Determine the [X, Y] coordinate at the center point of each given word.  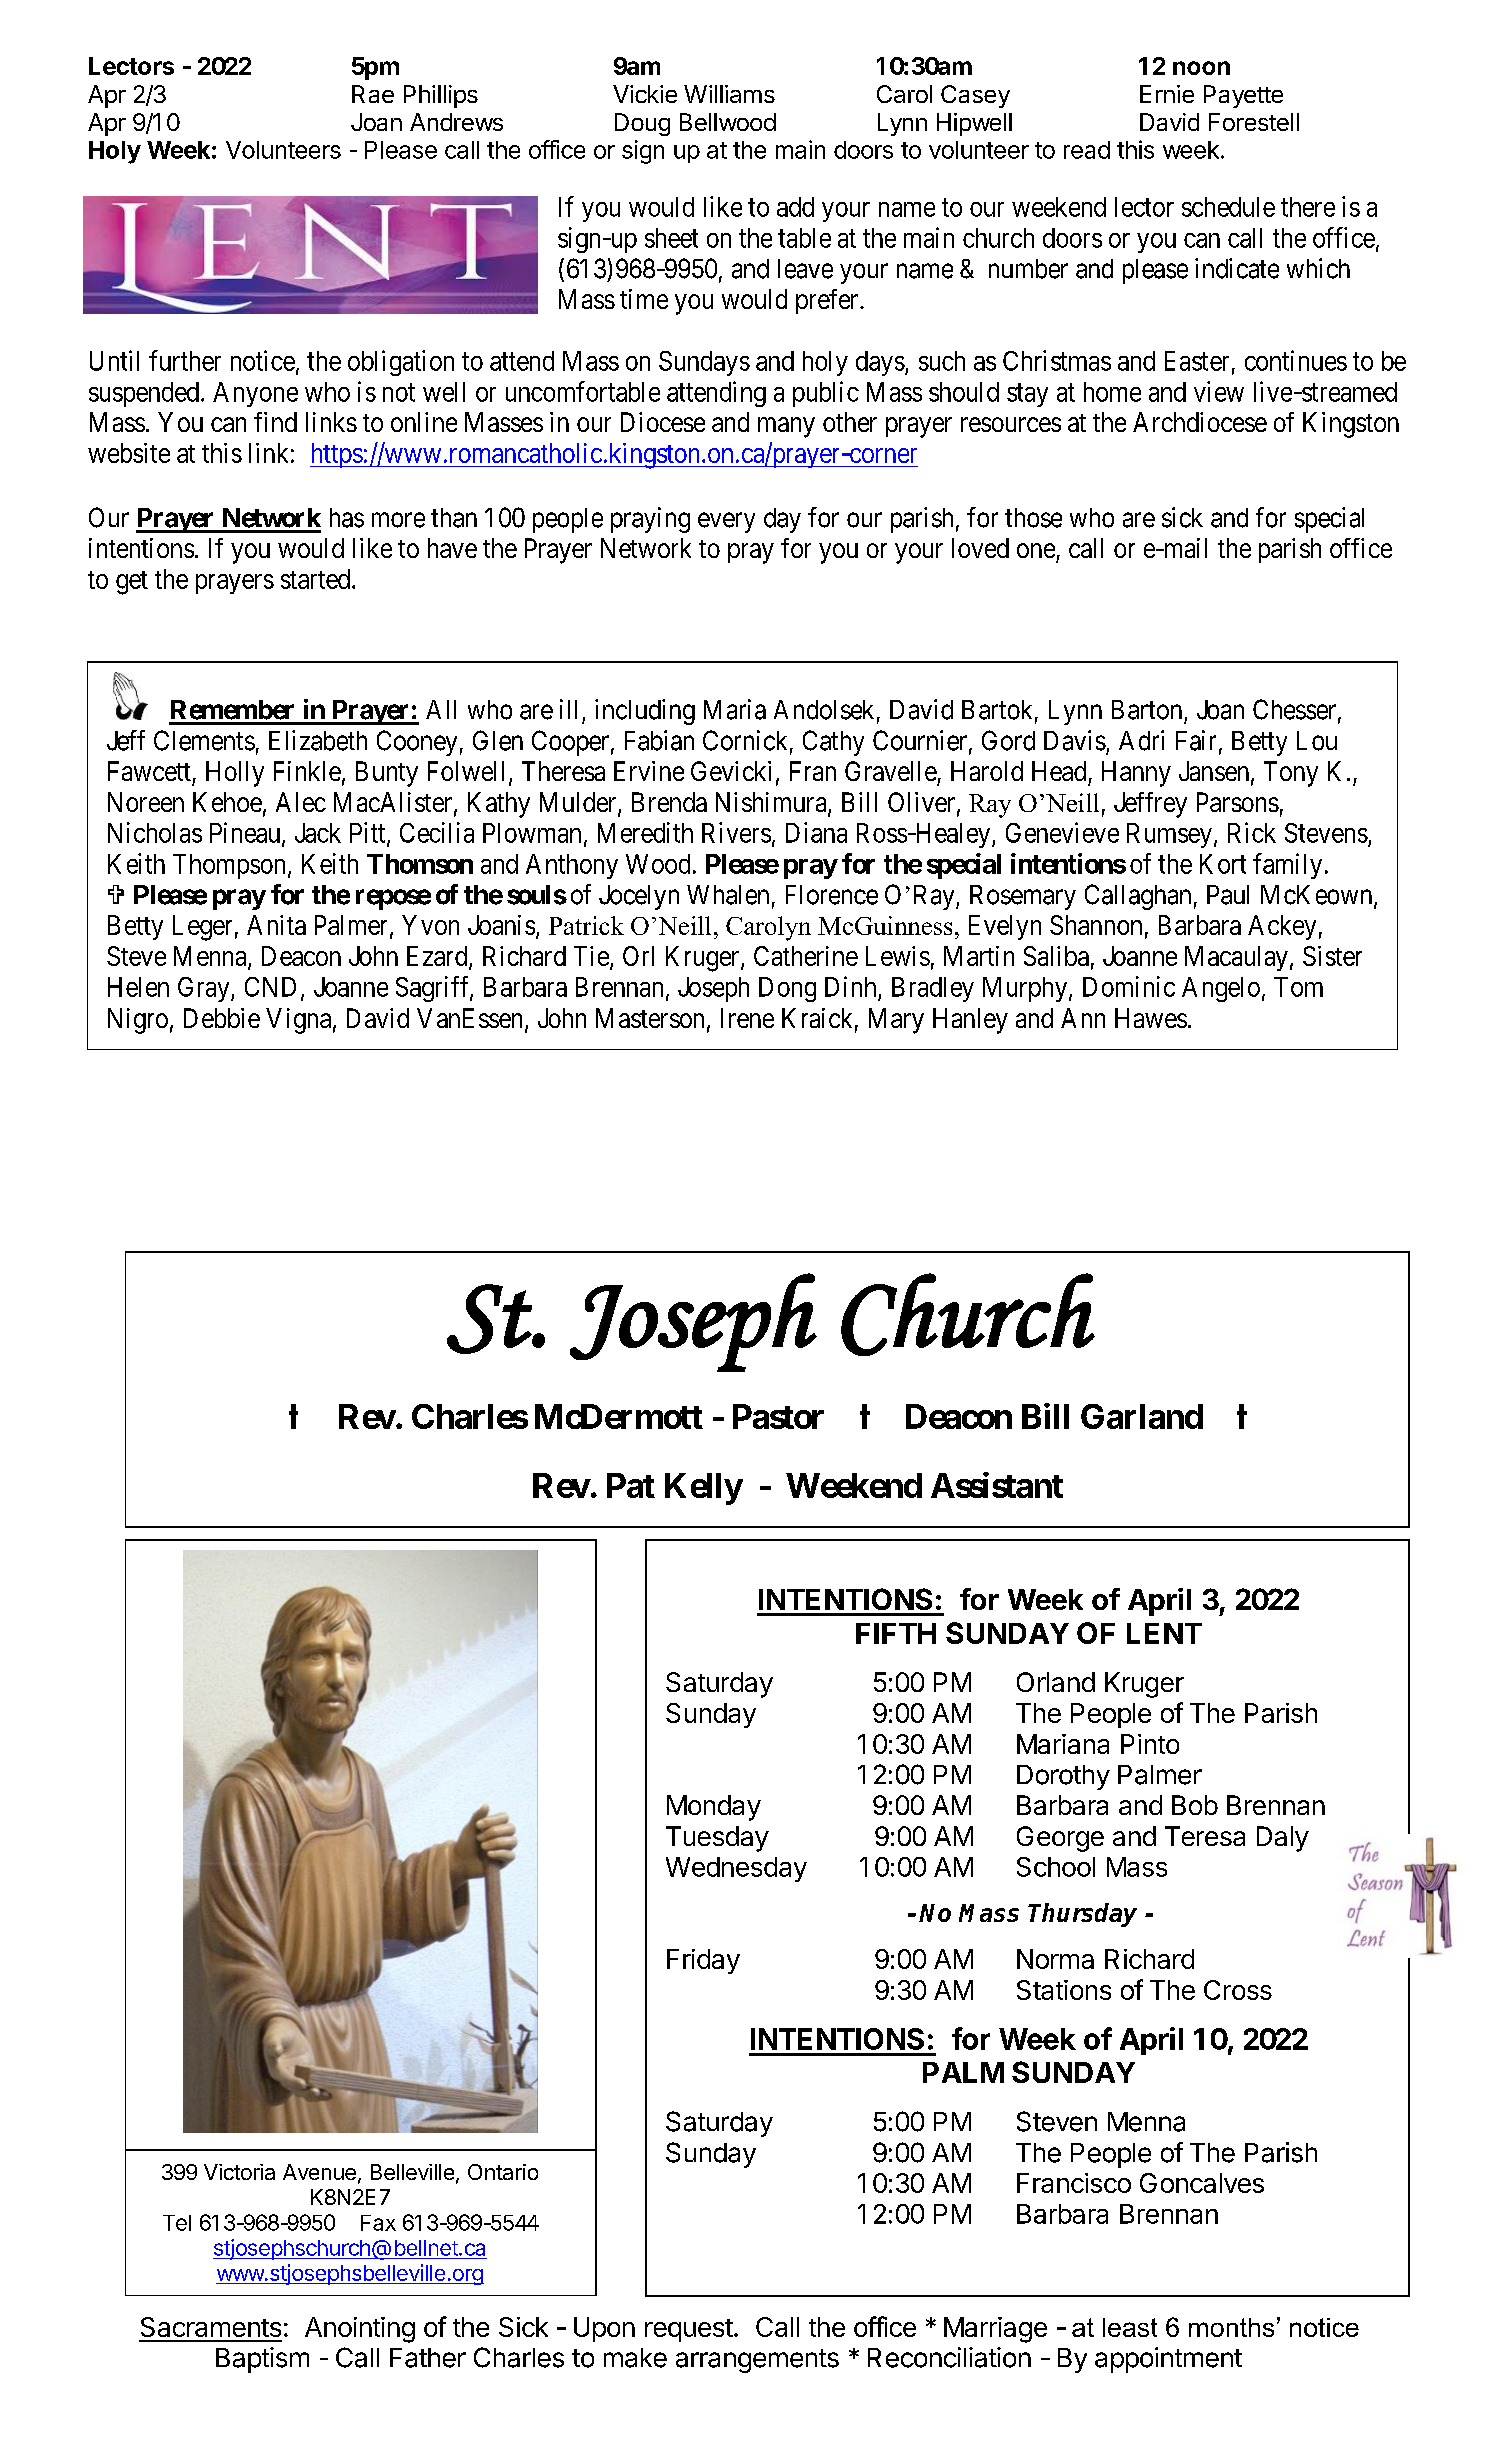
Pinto [1150, 1744]
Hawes [1151, 1018]
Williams [729, 94]
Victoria [239, 2172]
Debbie [222, 1018]
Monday [714, 1808]
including [645, 712]
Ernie [1167, 94]
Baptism [262, 2360]
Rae [373, 94]
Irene [747, 1018]
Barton [1147, 710]
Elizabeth [318, 740]
